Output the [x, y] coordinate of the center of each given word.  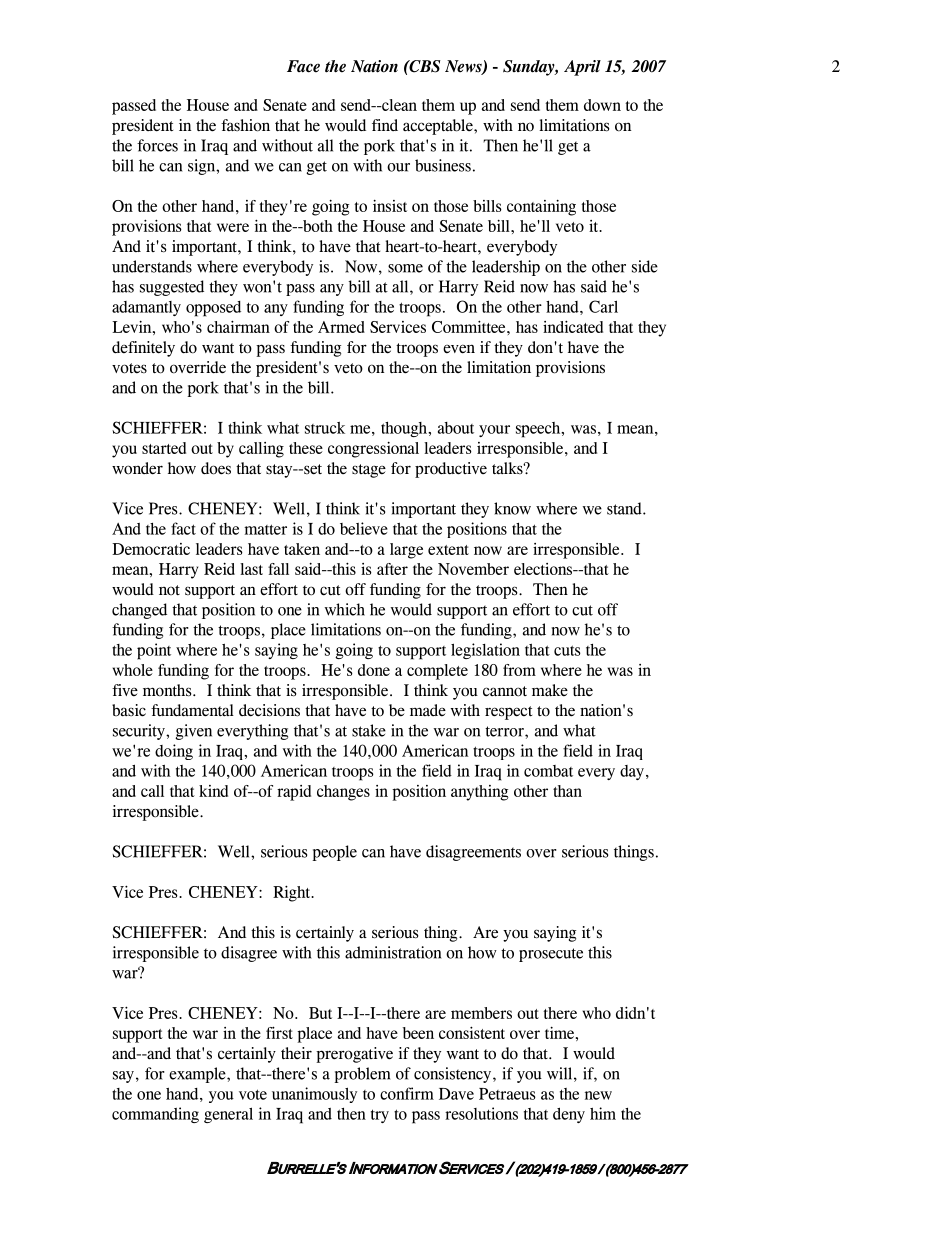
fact [183, 528]
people [334, 853]
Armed [341, 327]
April [582, 68]
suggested [172, 288]
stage [369, 471]
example [198, 1075]
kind [213, 791]
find [385, 125]
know [512, 508]
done [374, 670]
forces [157, 145]
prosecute [551, 955]
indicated [573, 326]
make [550, 690]
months [168, 690]
